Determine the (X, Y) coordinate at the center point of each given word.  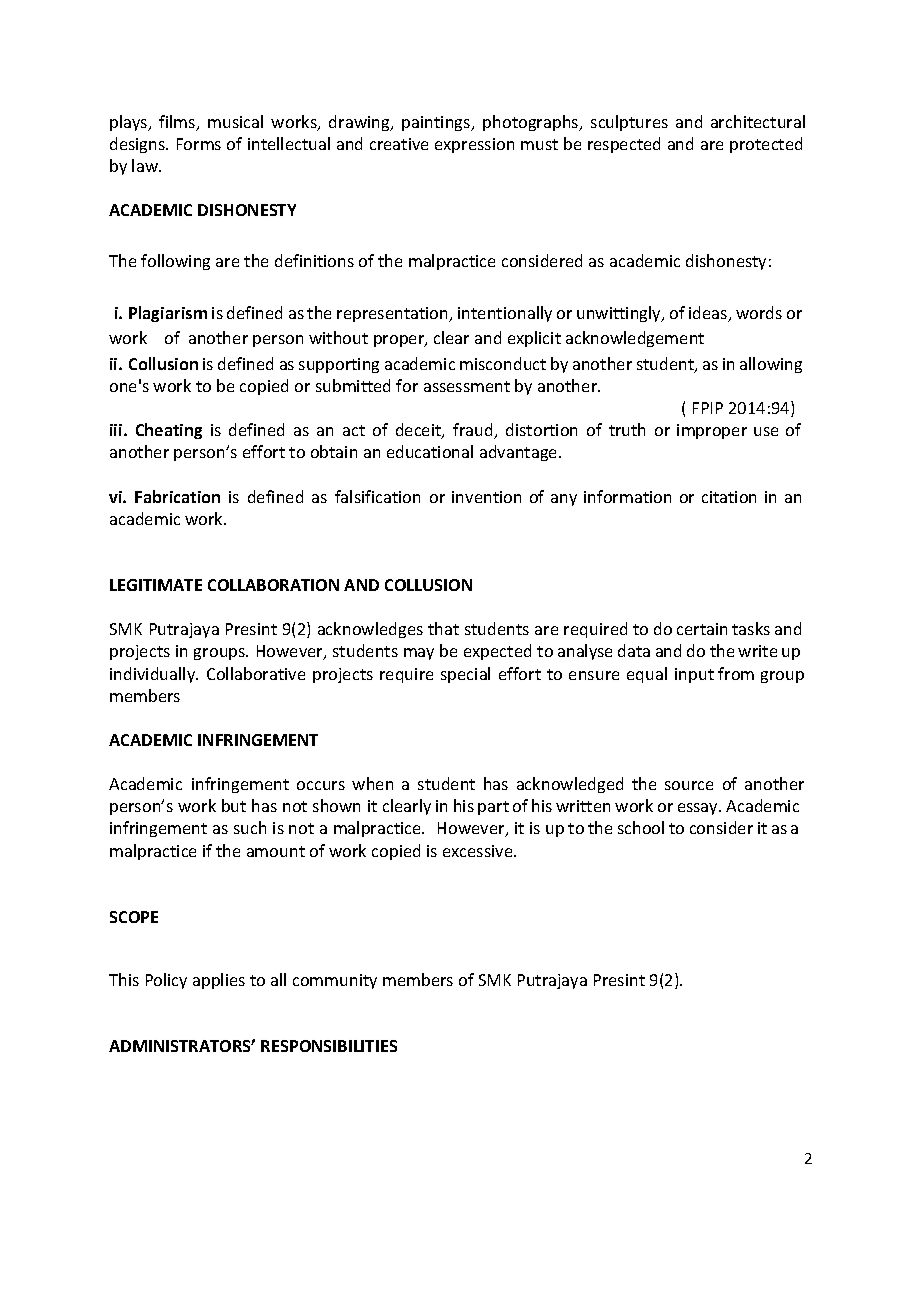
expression (474, 145)
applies (219, 981)
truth (627, 429)
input (694, 675)
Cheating (169, 431)
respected (624, 145)
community (335, 981)
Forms (199, 144)
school (641, 827)
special (465, 675)
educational (430, 451)
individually (154, 675)
